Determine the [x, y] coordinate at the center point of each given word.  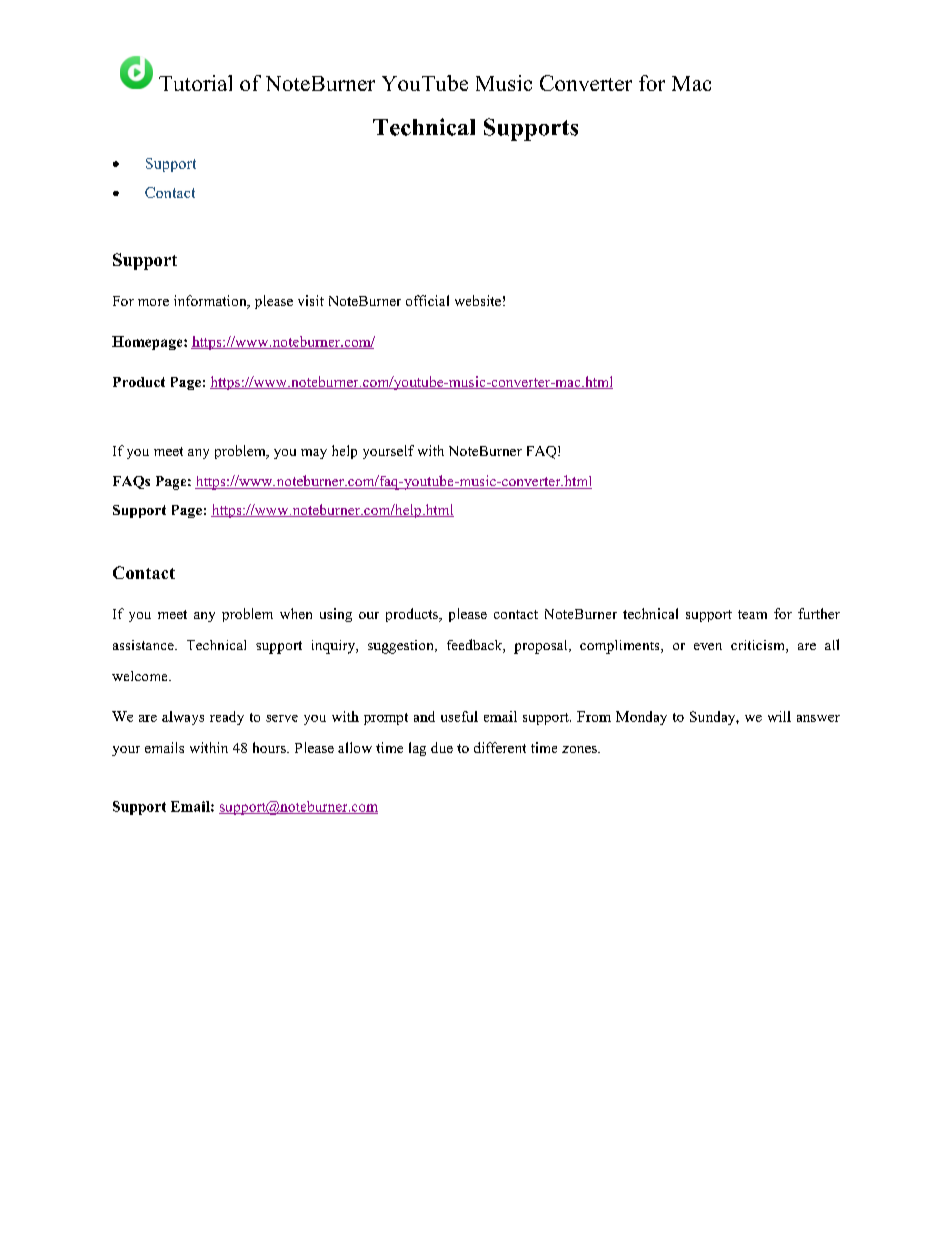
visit [311, 300]
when [296, 613]
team [752, 614]
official [427, 300]
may [314, 454]
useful [459, 716]
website [478, 300]
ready [227, 718]
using [336, 615]
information [211, 302]
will [779, 716]
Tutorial [195, 83]
